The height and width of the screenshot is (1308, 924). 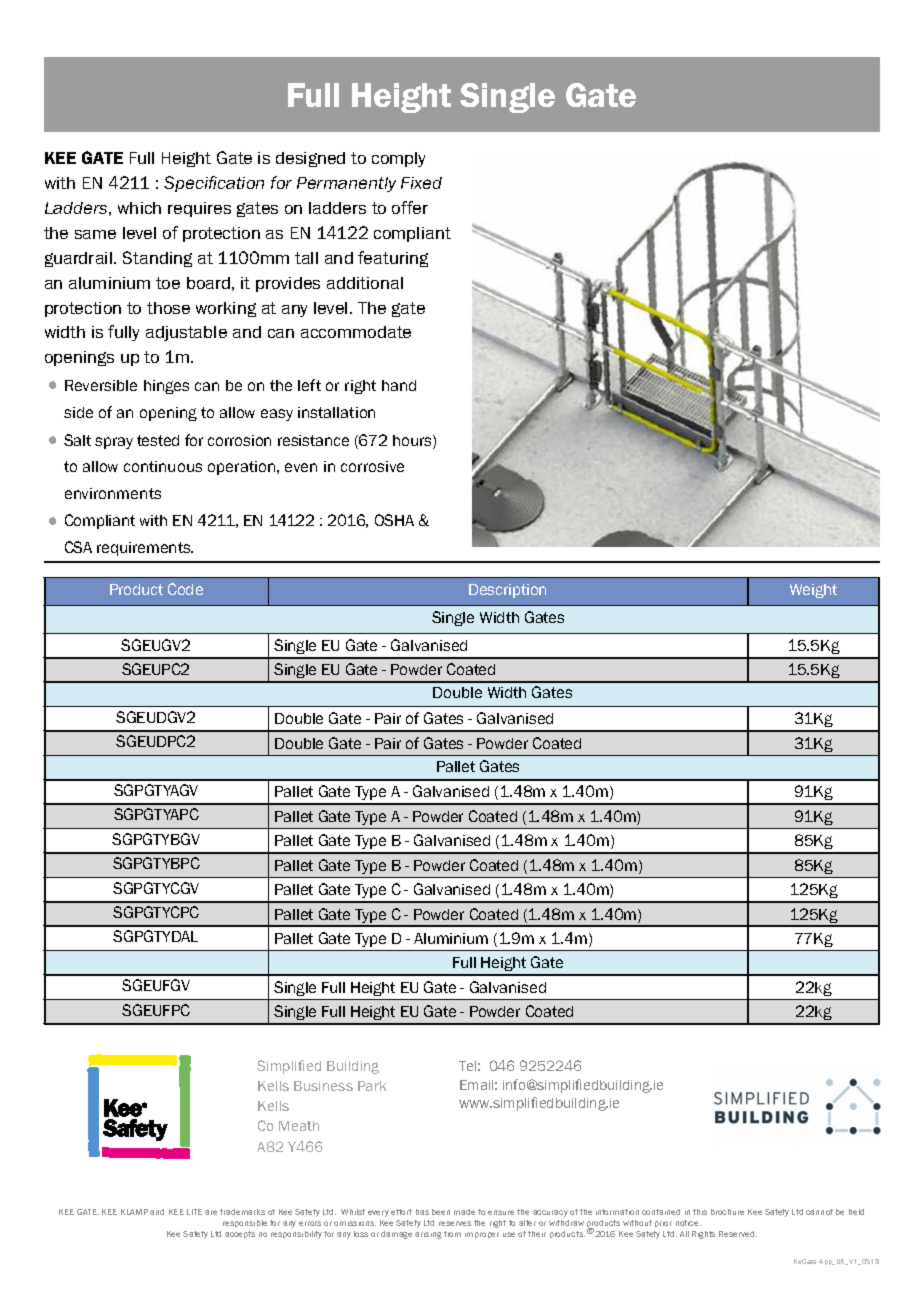 What do you see at coordinates (158, 440) in the screenshot?
I see `tested` at bounding box center [158, 440].
